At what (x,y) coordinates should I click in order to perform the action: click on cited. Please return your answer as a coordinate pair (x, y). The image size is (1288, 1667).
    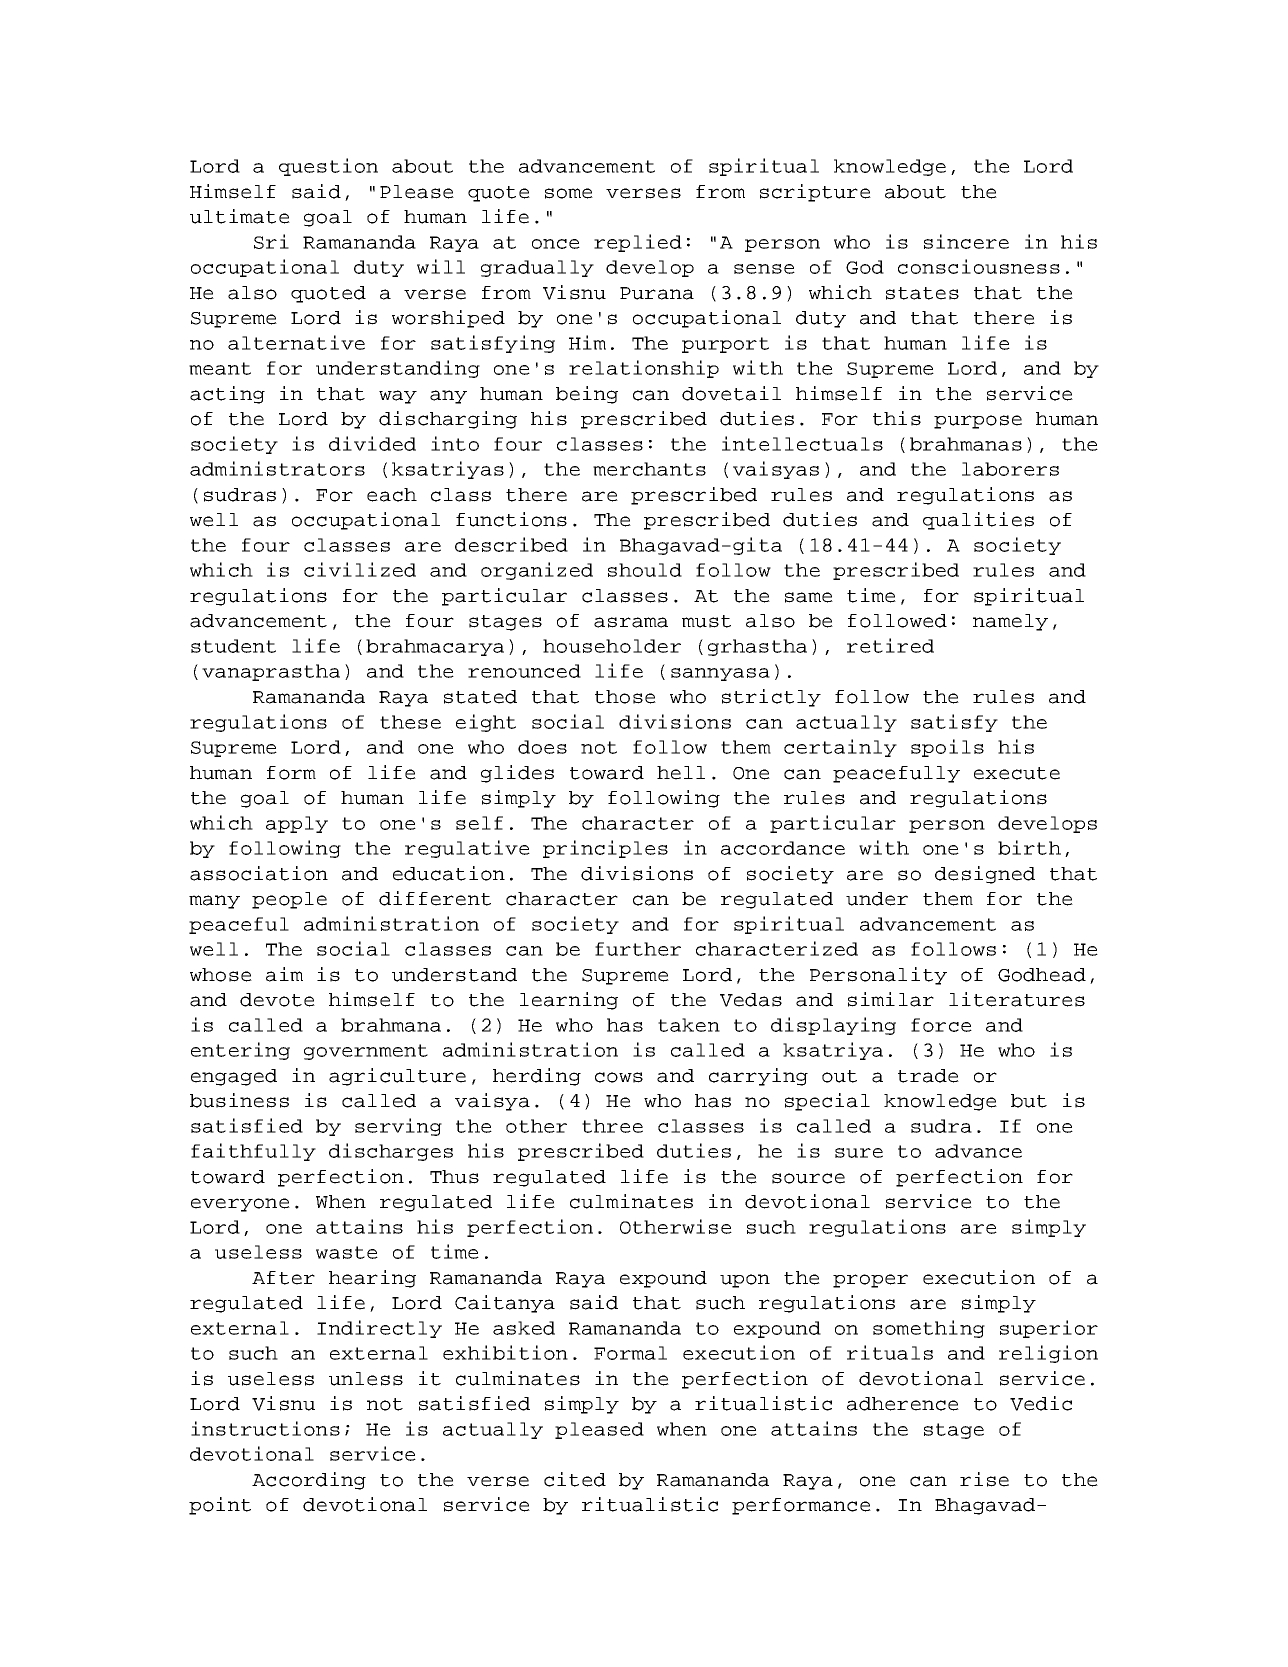
    Looking at the image, I should click on (575, 1479).
